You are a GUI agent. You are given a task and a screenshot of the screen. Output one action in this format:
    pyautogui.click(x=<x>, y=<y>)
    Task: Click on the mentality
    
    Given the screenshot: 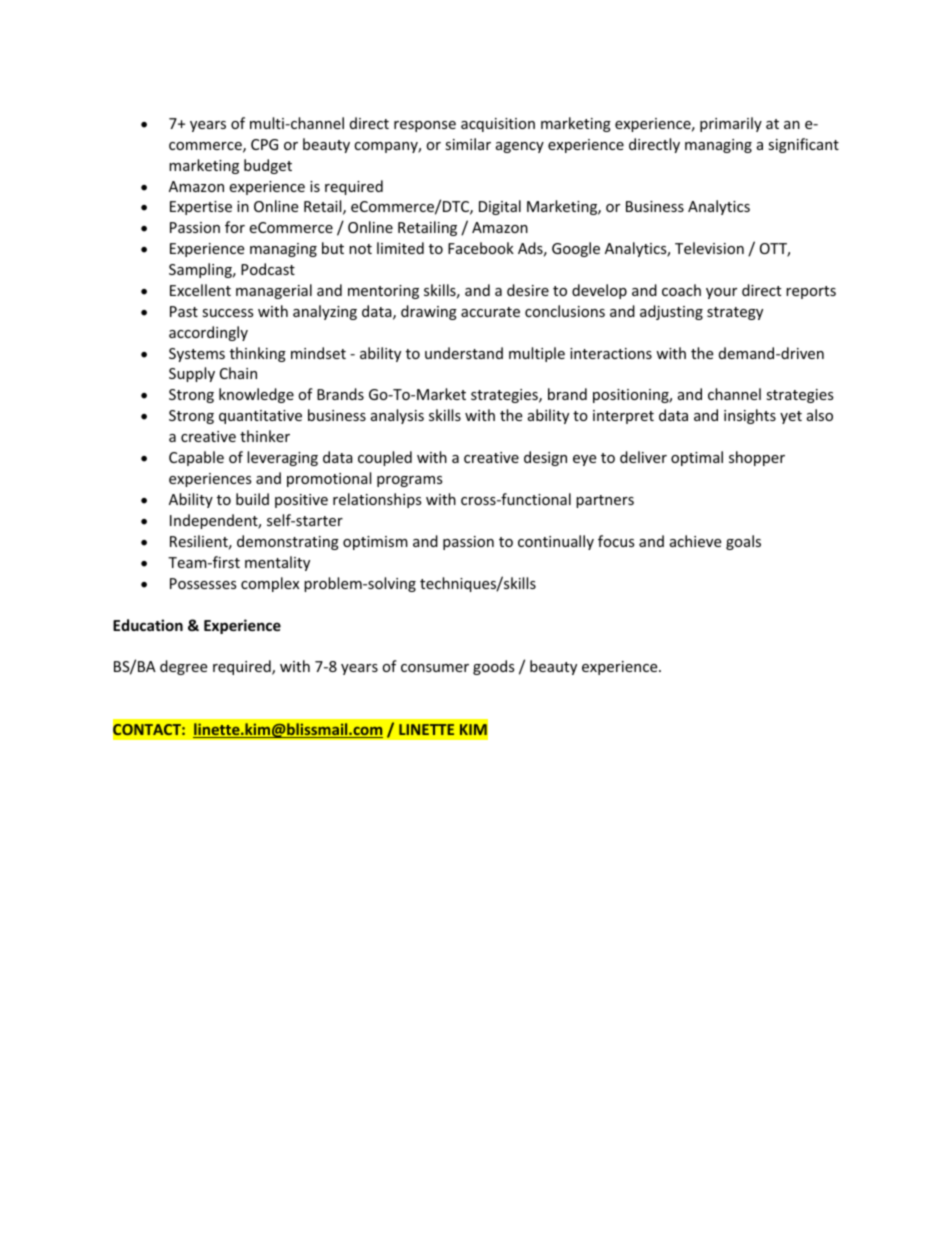 What is the action you would take?
    pyautogui.click(x=277, y=563)
